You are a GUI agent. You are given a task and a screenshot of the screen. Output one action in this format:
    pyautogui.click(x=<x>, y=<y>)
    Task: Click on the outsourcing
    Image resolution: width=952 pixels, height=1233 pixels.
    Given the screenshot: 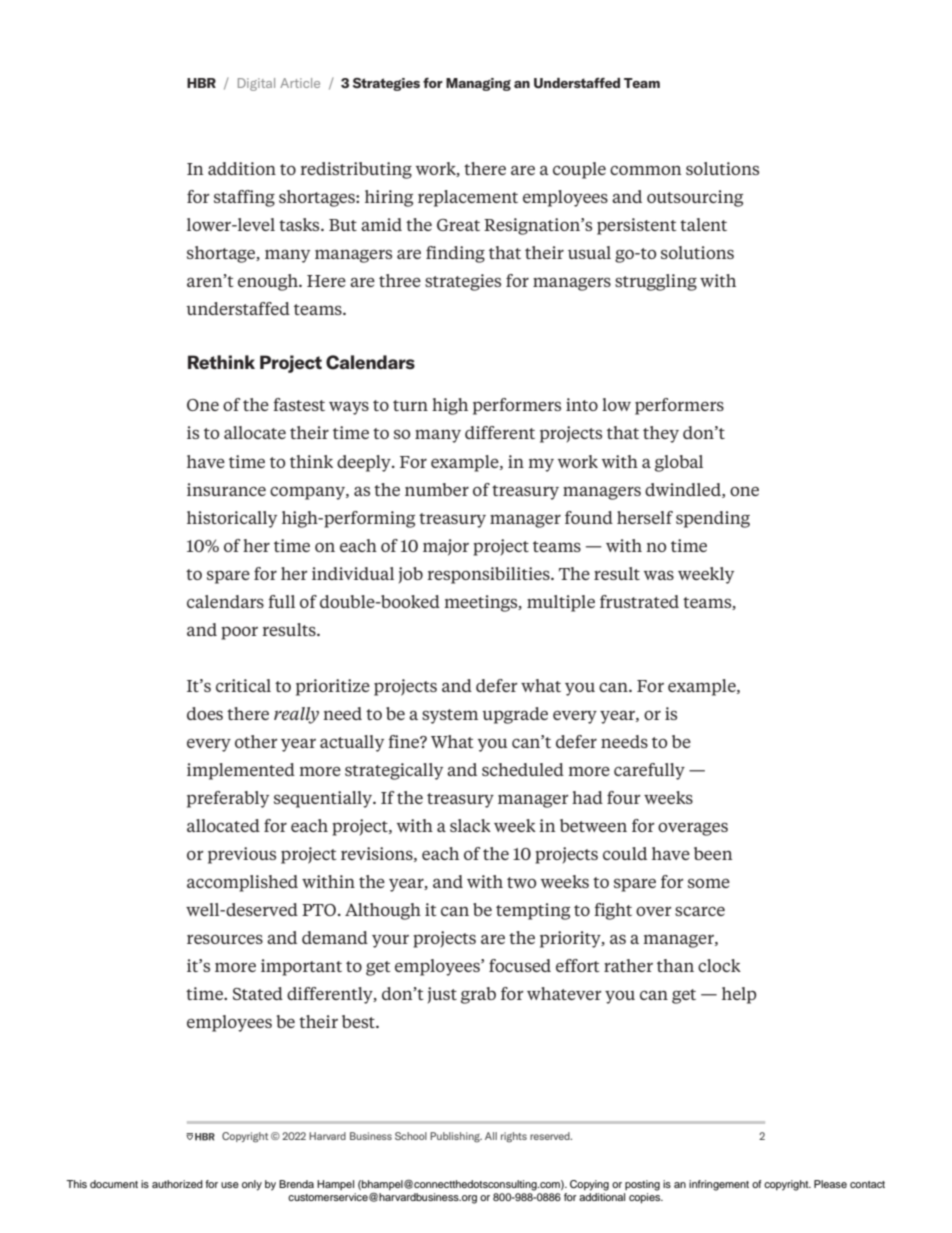 What is the action you would take?
    pyautogui.click(x=695, y=198)
